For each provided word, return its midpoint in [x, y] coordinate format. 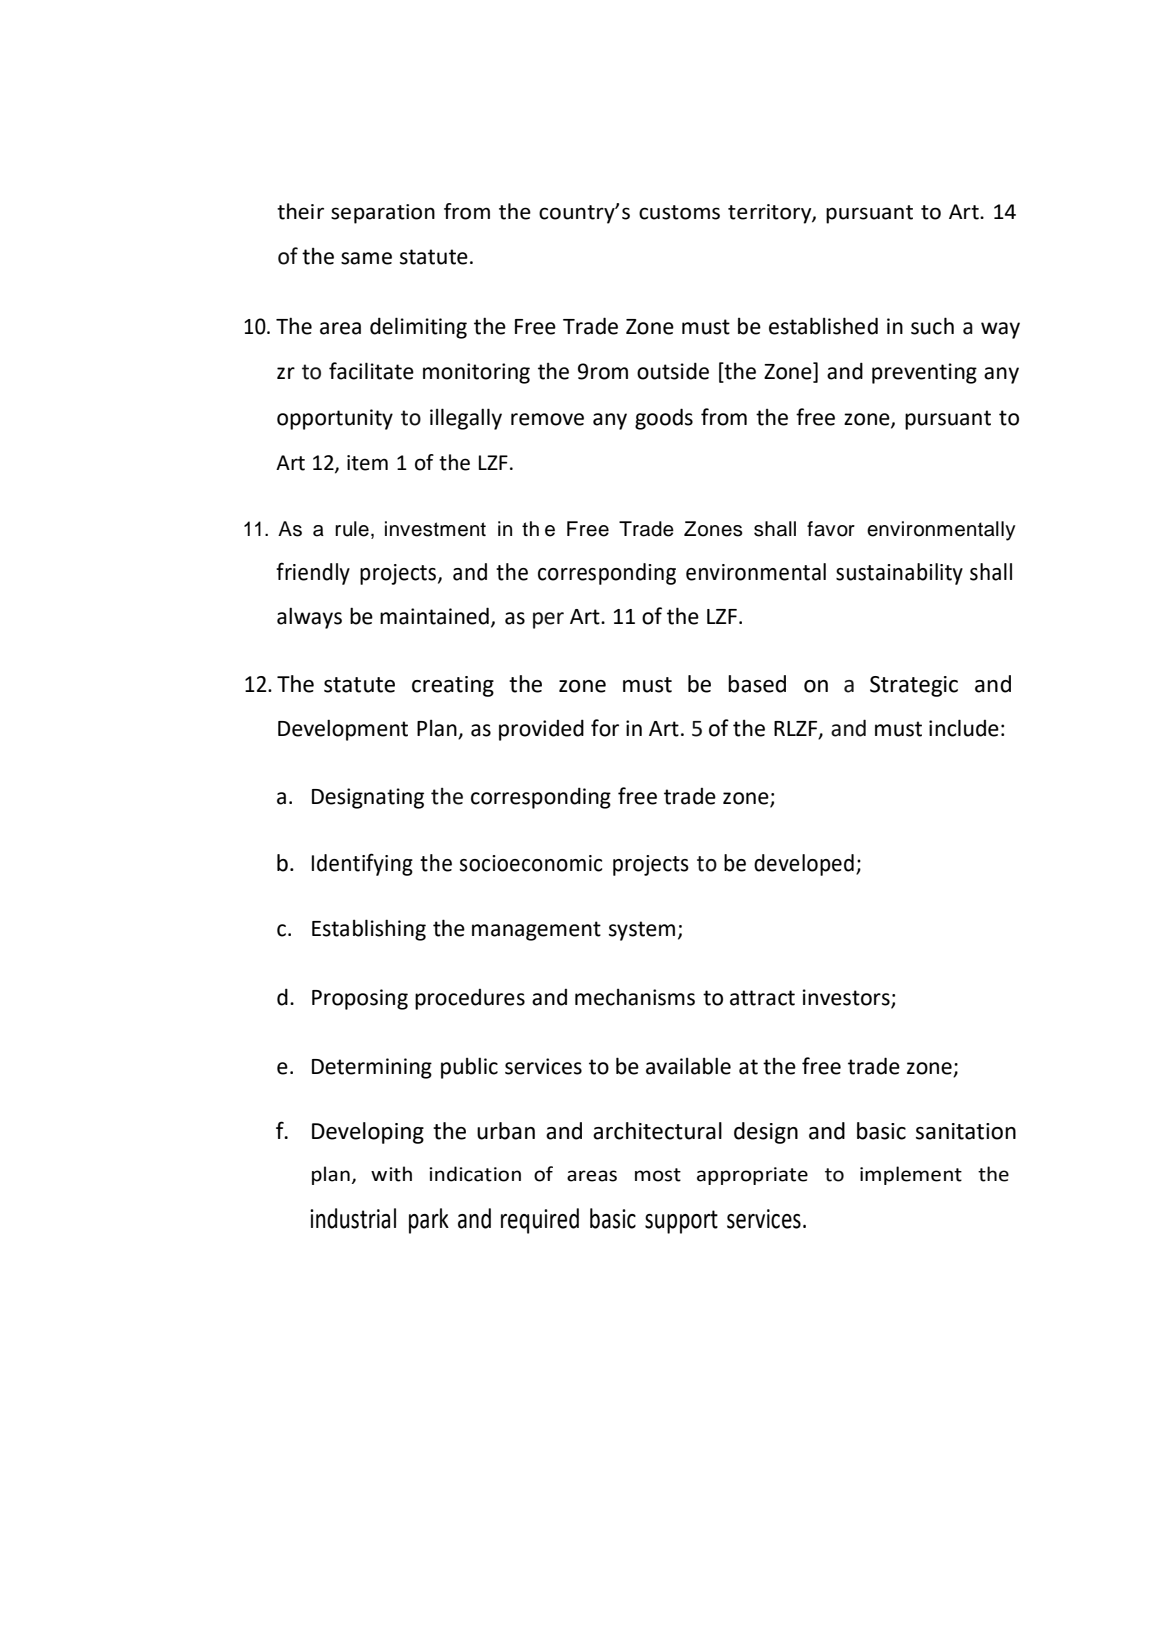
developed [804, 865]
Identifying [362, 864]
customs [679, 212]
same [366, 258]
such [932, 326]
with [391, 1174]
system [642, 931]
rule [352, 529]
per [548, 620]
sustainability [899, 574]
